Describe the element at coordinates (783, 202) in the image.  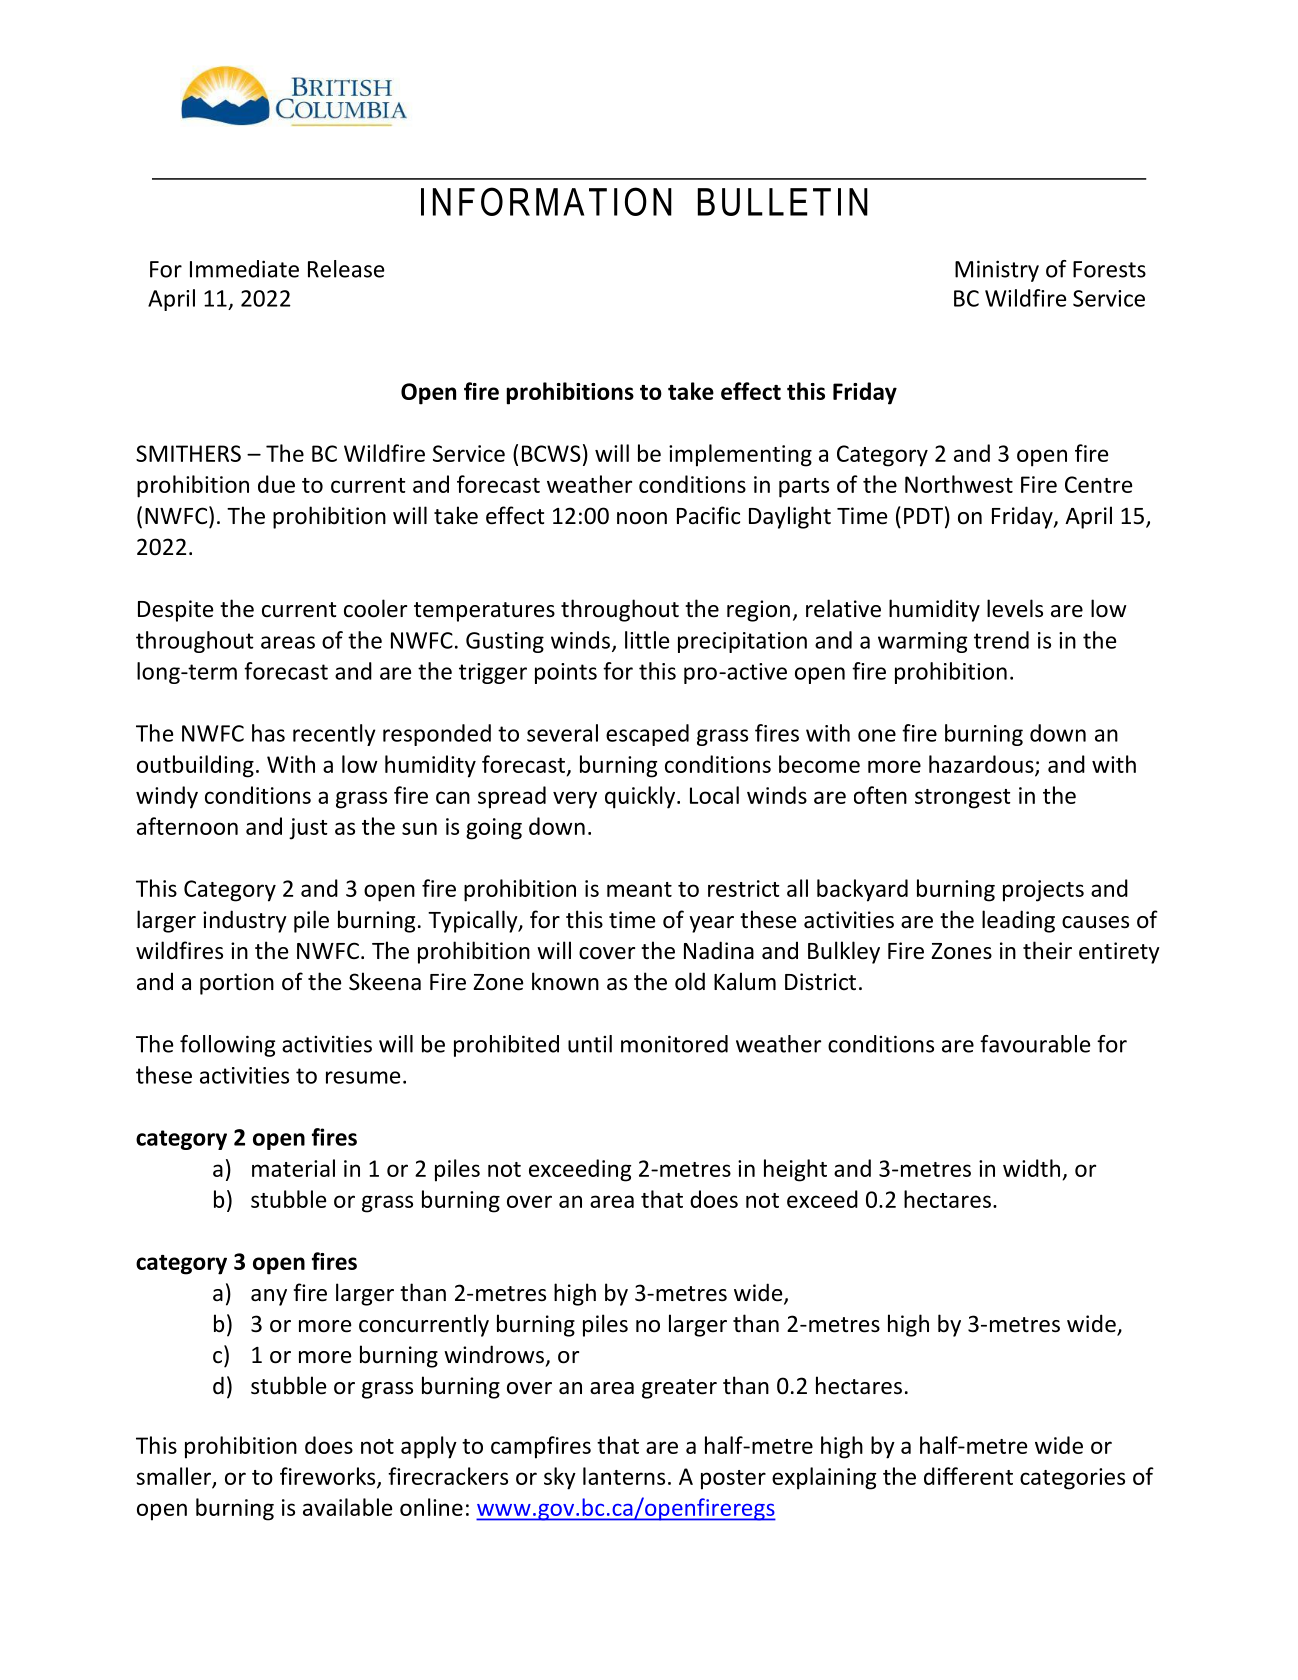
I see `BULLETIN` at that location.
